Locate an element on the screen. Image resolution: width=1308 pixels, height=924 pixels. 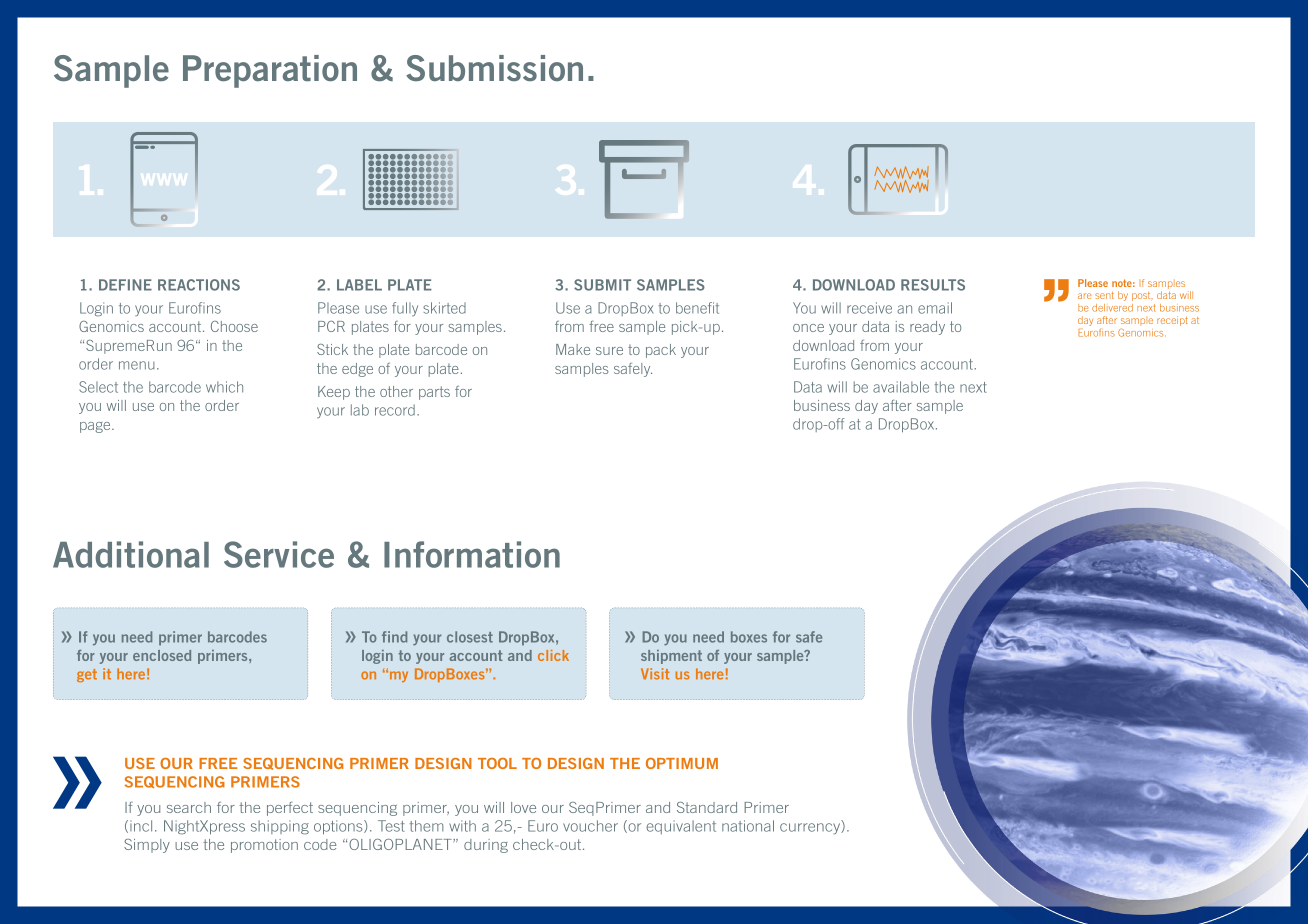
national is located at coordinates (748, 826).
